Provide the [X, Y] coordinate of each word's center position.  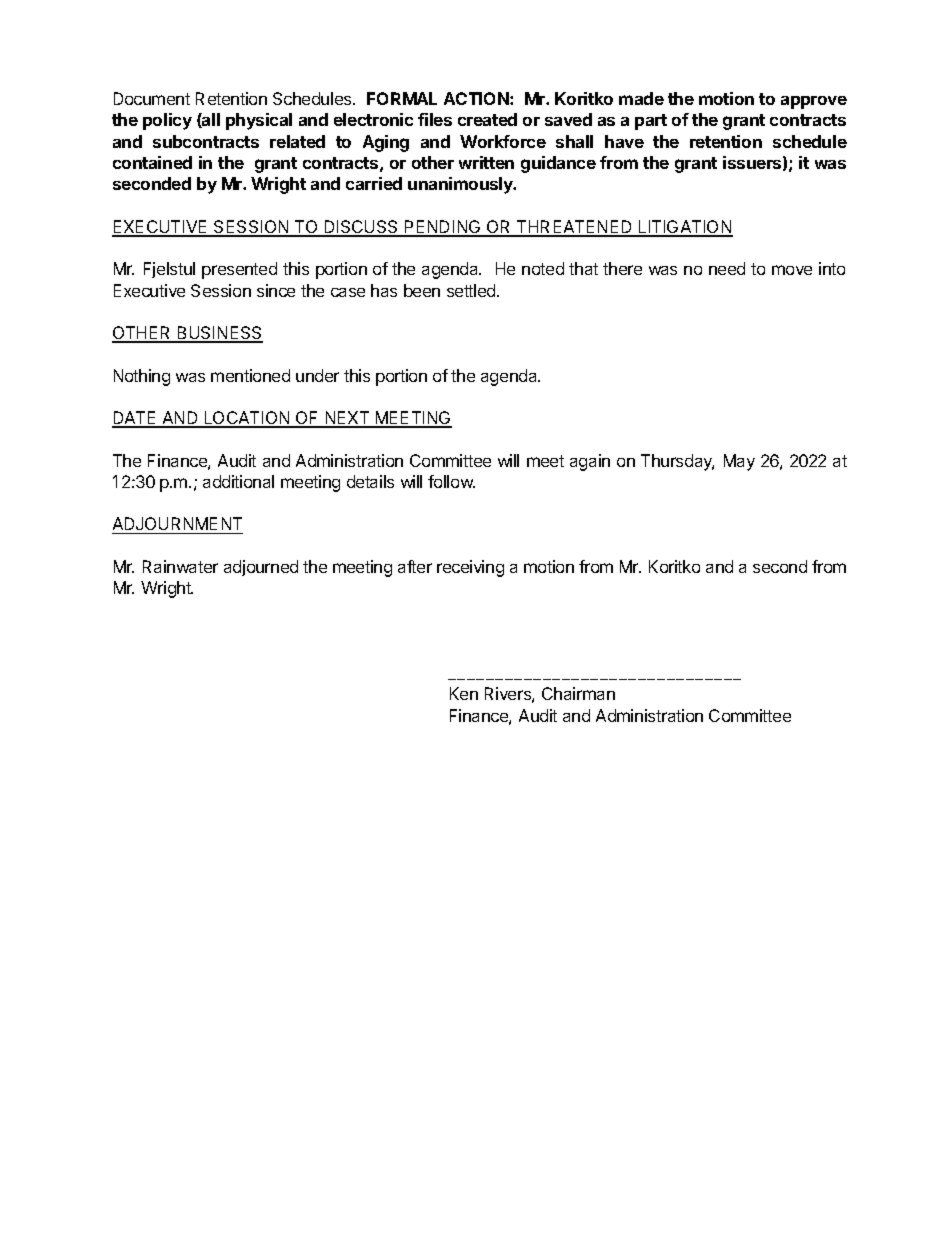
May [739, 462]
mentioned [250, 375]
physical [259, 121]
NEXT [347, 419]
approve [814, 102]
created [487, 119]
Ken [464, 693]
